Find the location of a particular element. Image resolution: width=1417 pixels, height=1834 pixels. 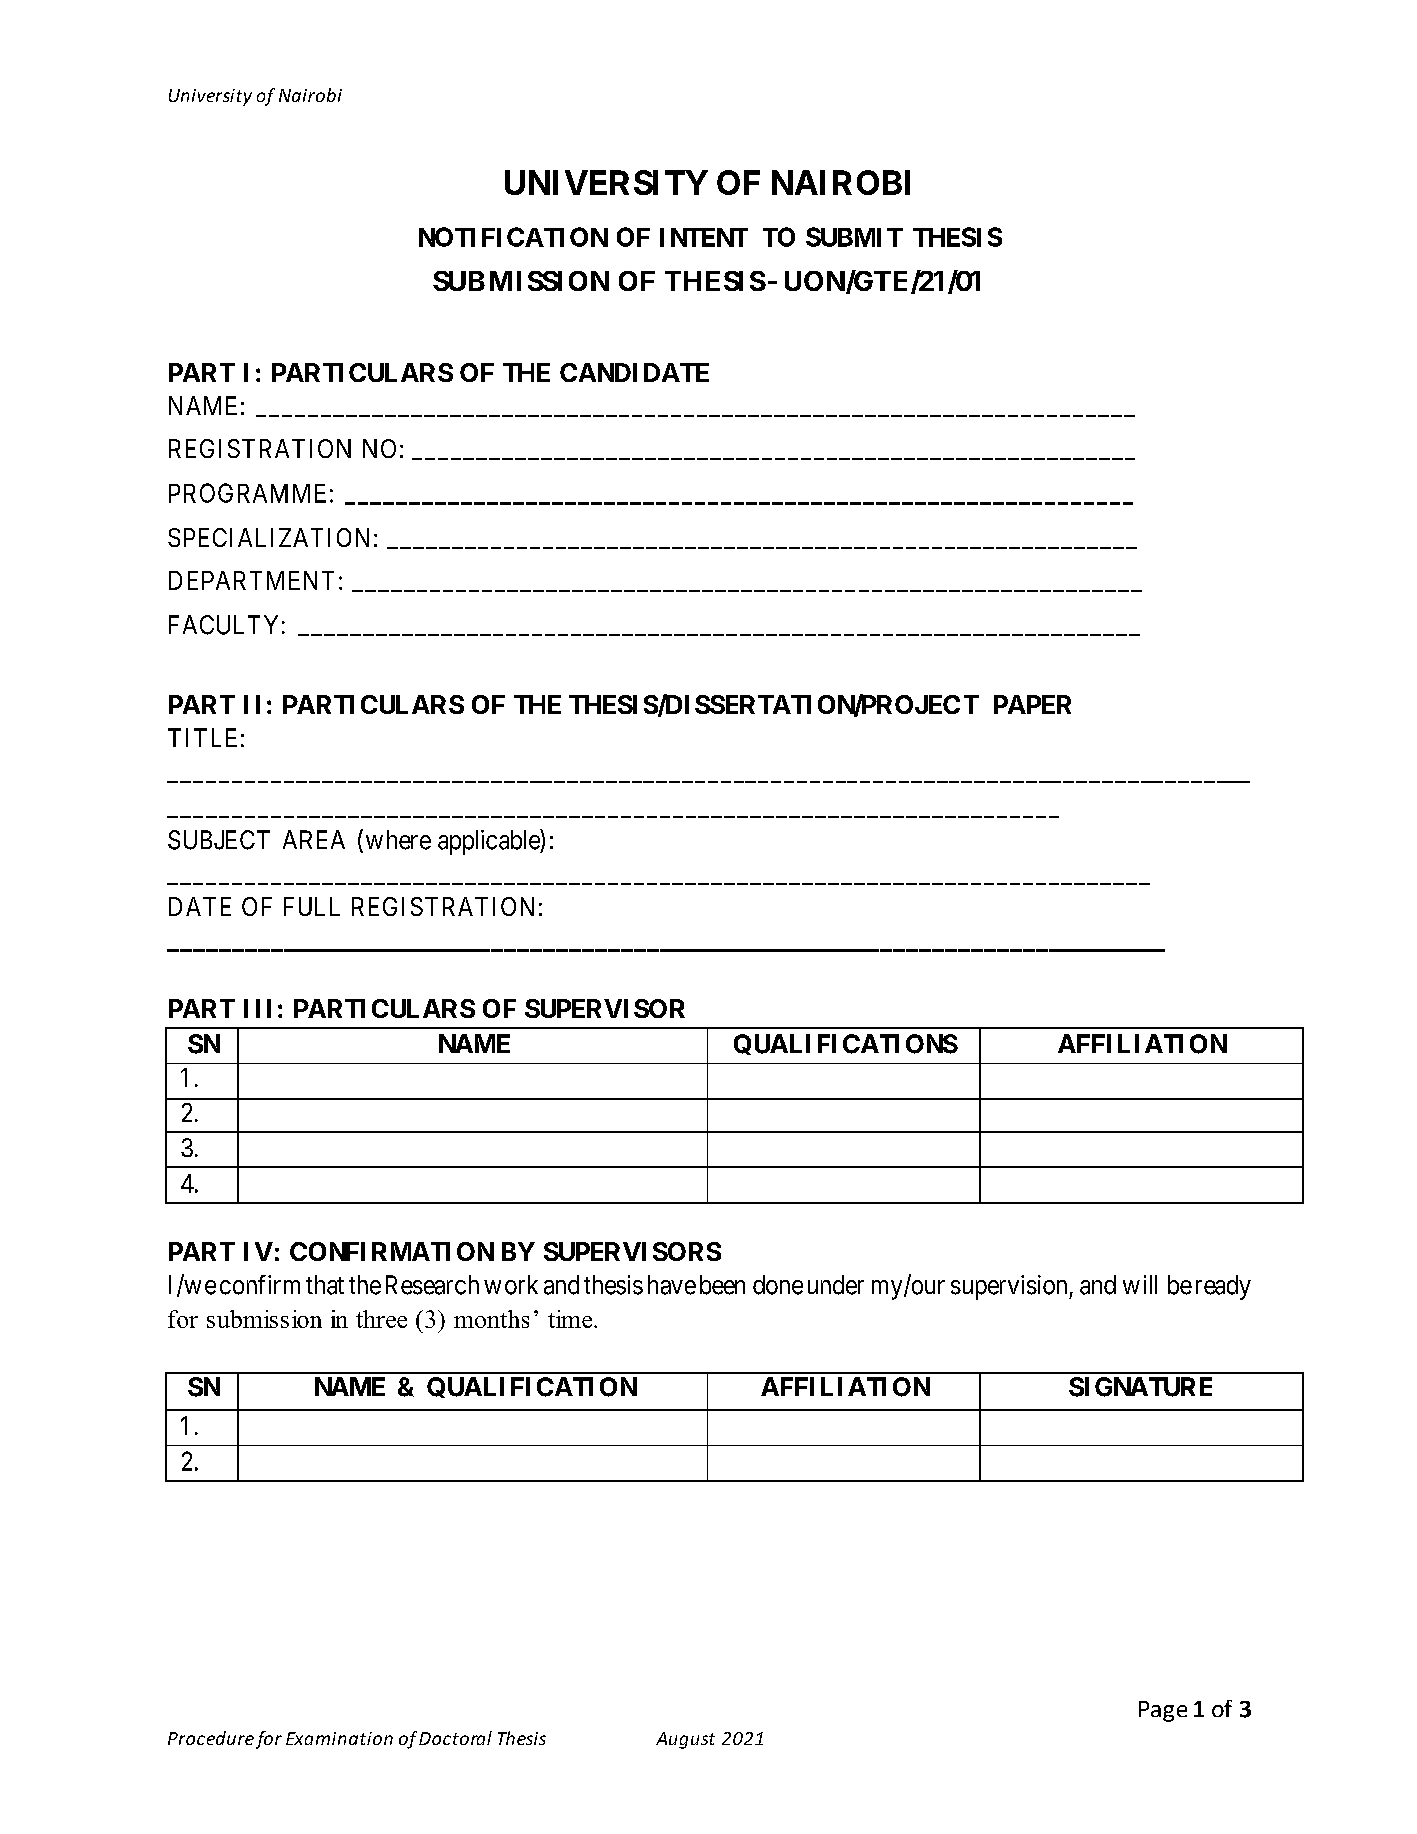

SUBMIT is located at coordinates (854, 237).
